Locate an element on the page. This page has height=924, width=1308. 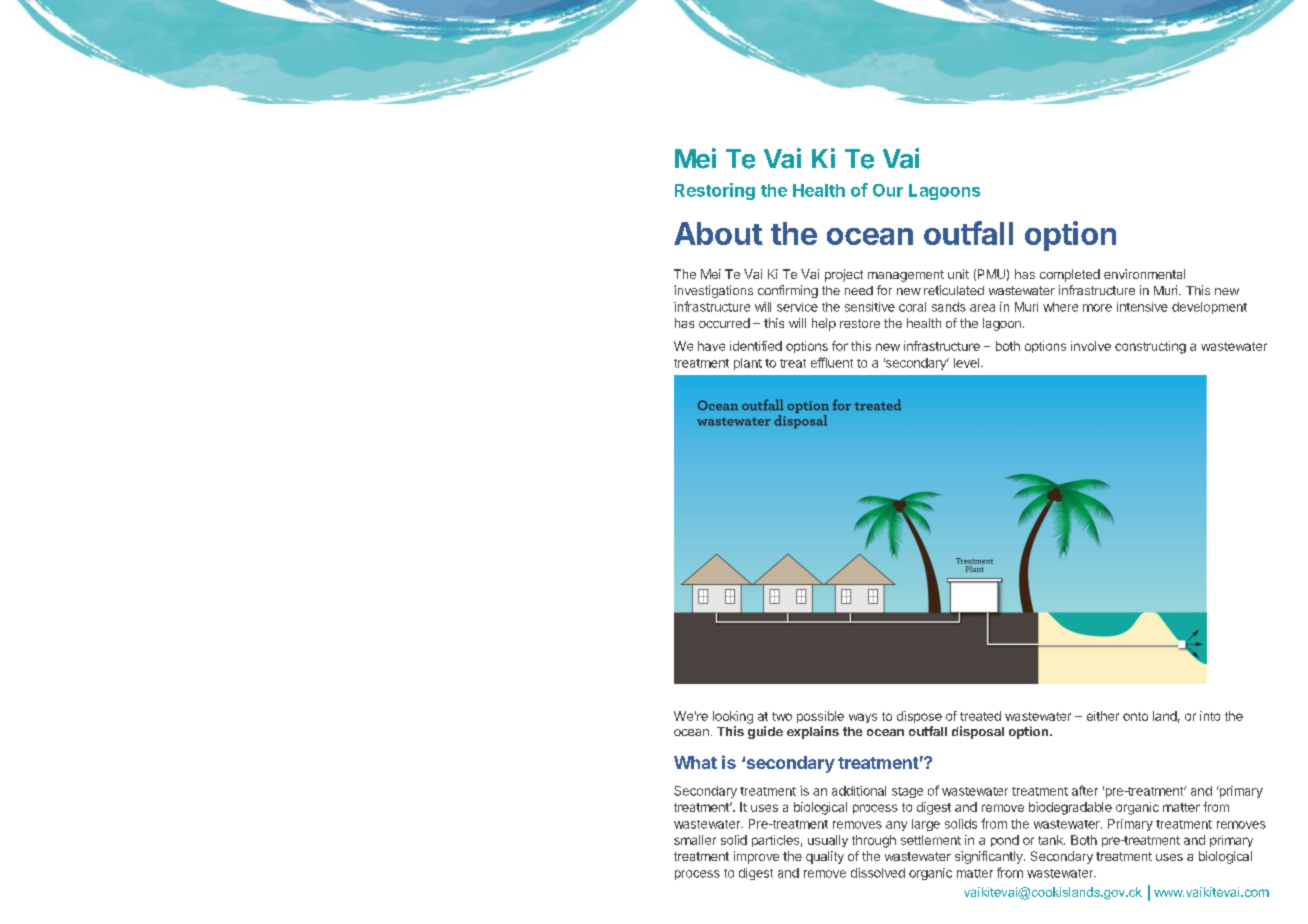
identified is located at coordinates (756, 346).
